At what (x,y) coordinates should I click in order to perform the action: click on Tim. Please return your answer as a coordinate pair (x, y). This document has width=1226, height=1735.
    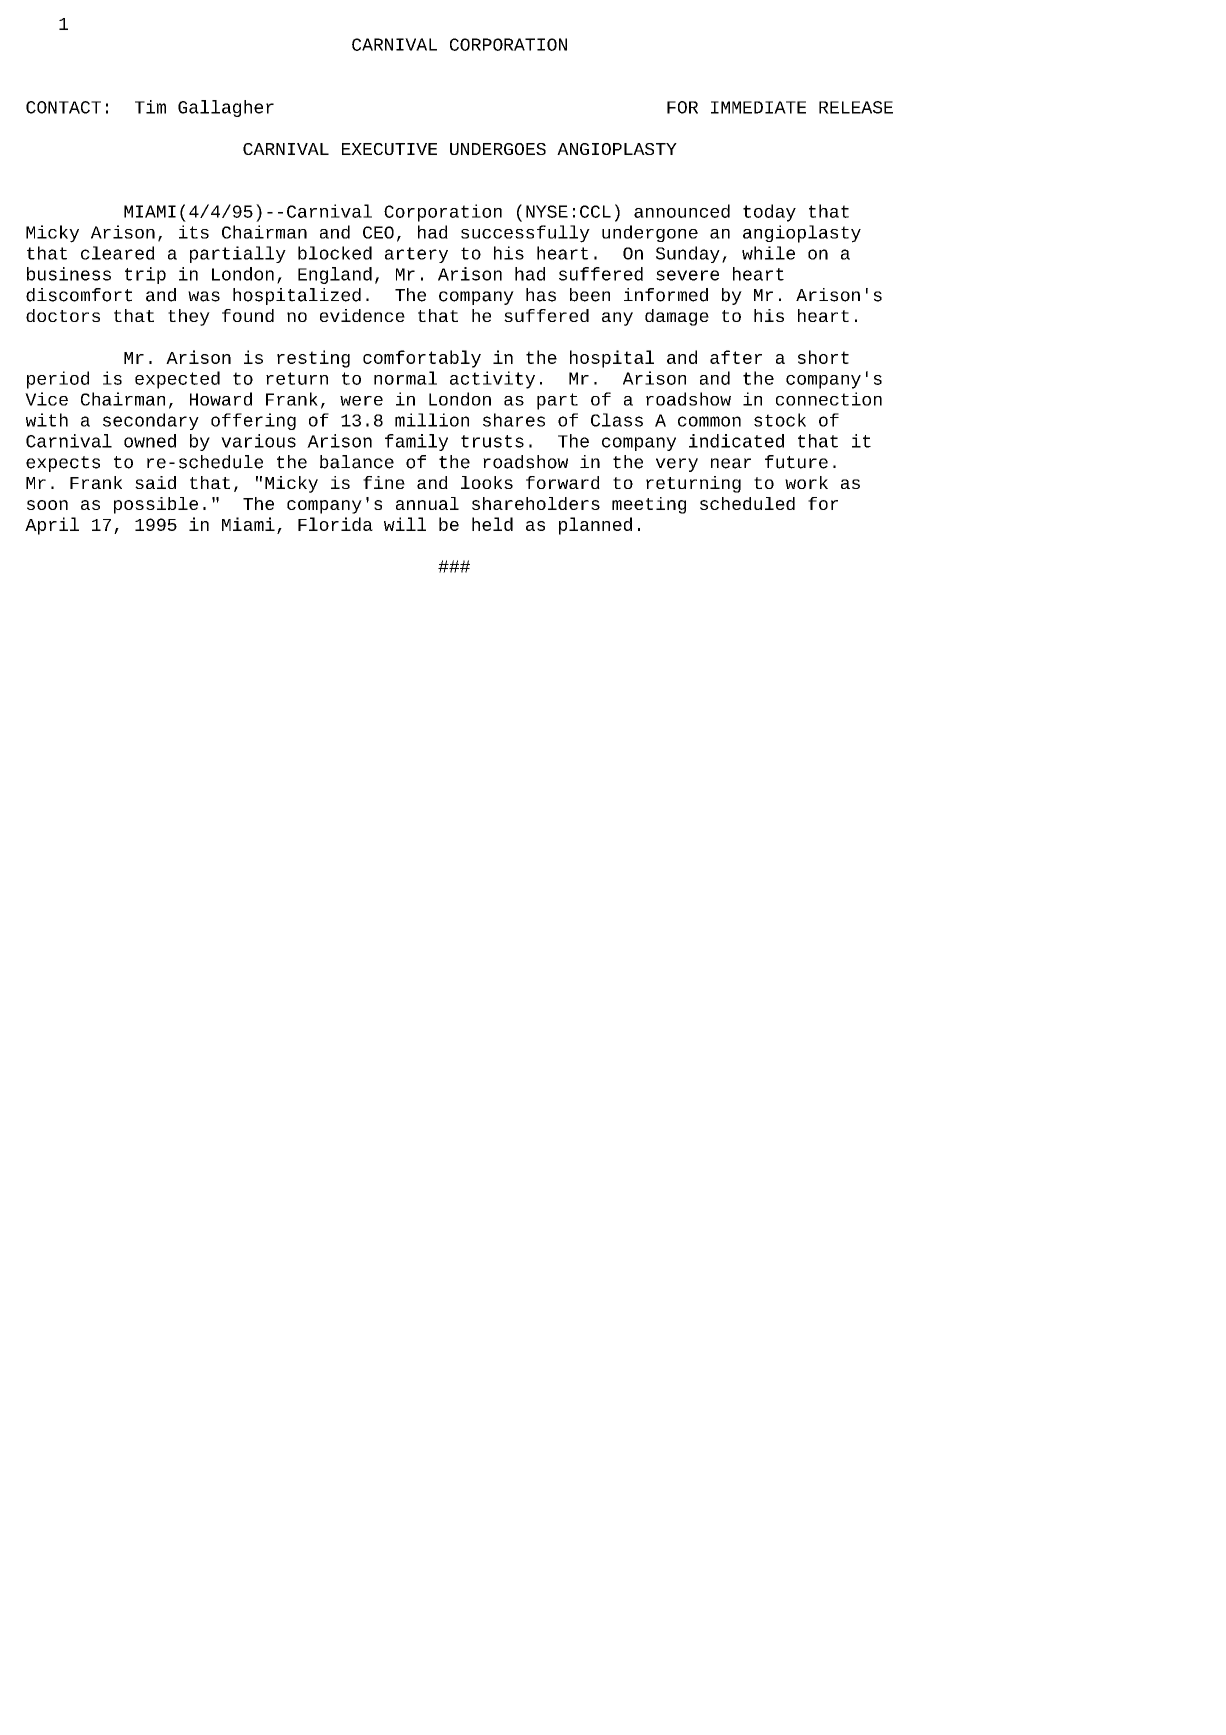
    Looking at the image, I should click on (150, 107).
